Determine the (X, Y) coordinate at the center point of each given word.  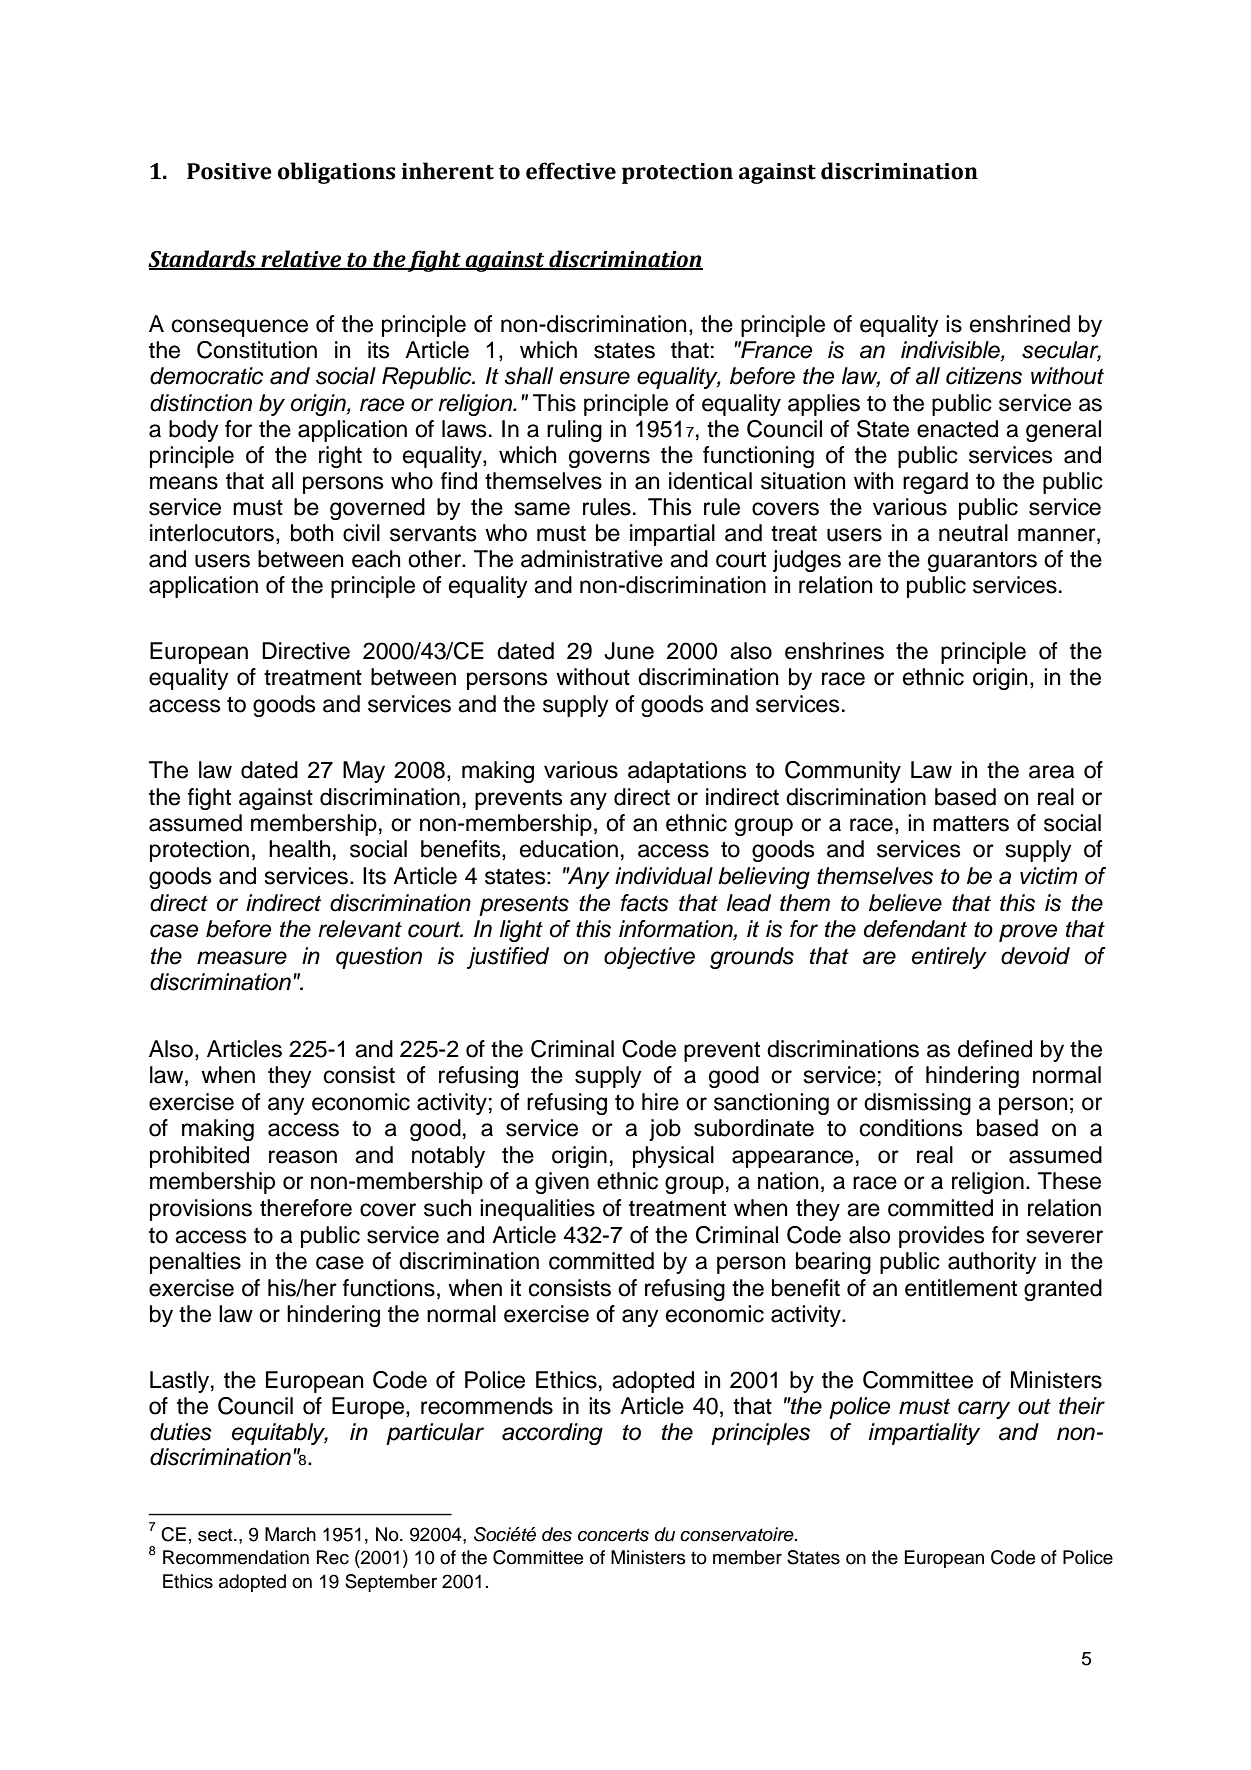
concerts (613, 1535)
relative (301, 259)
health (299, 849)
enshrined (1020, 324)
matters (971, 823)
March (290, 1534)
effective (571, 171)
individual (664, 876)
